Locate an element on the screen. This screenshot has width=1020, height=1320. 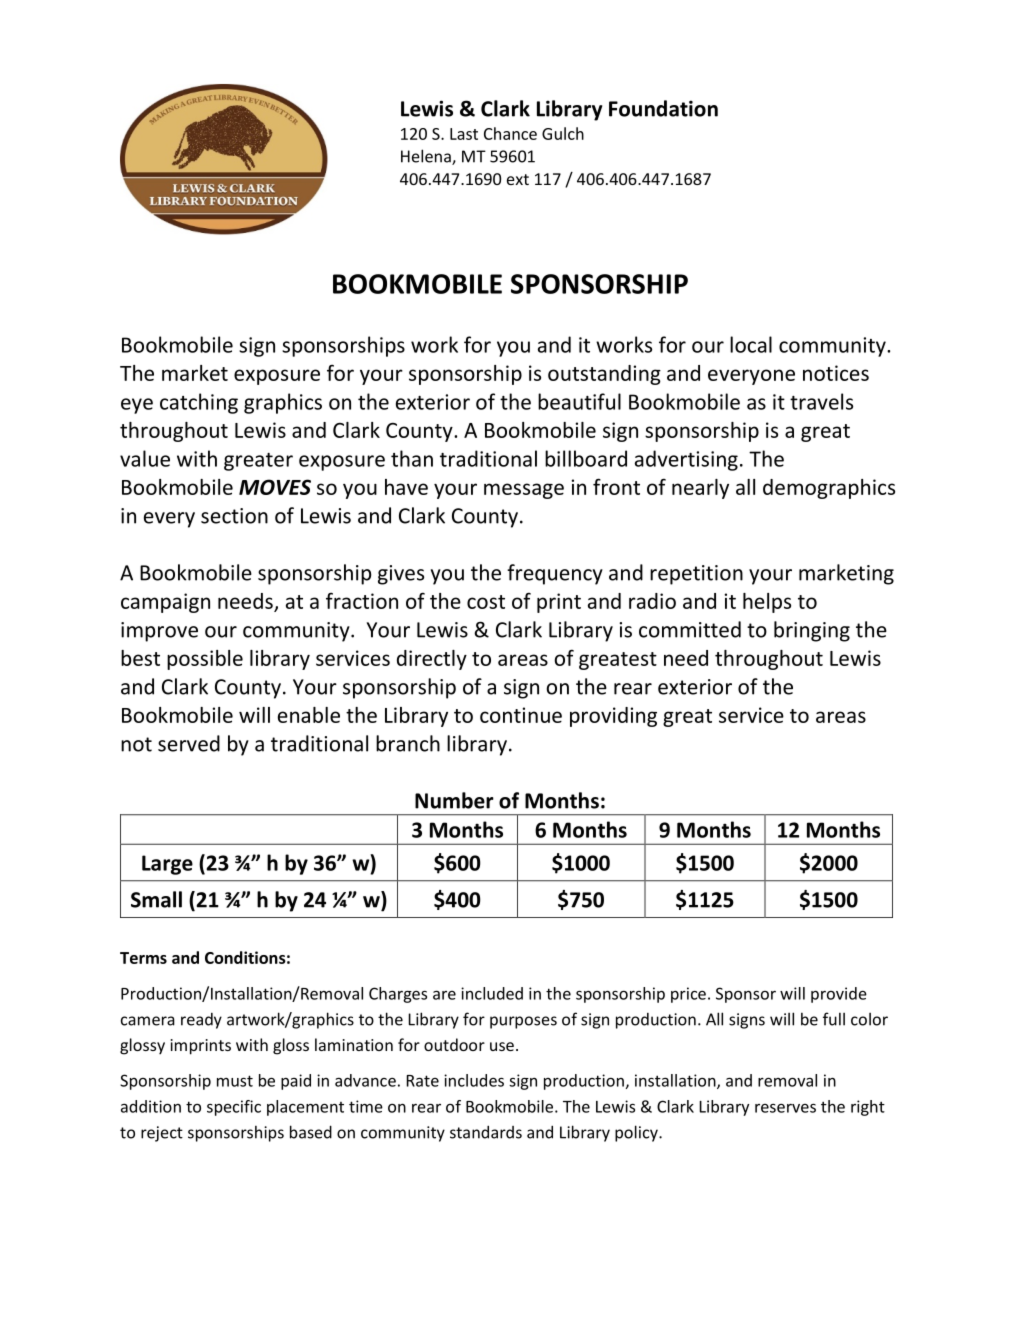
cost is located at coordinates (486, 602).
